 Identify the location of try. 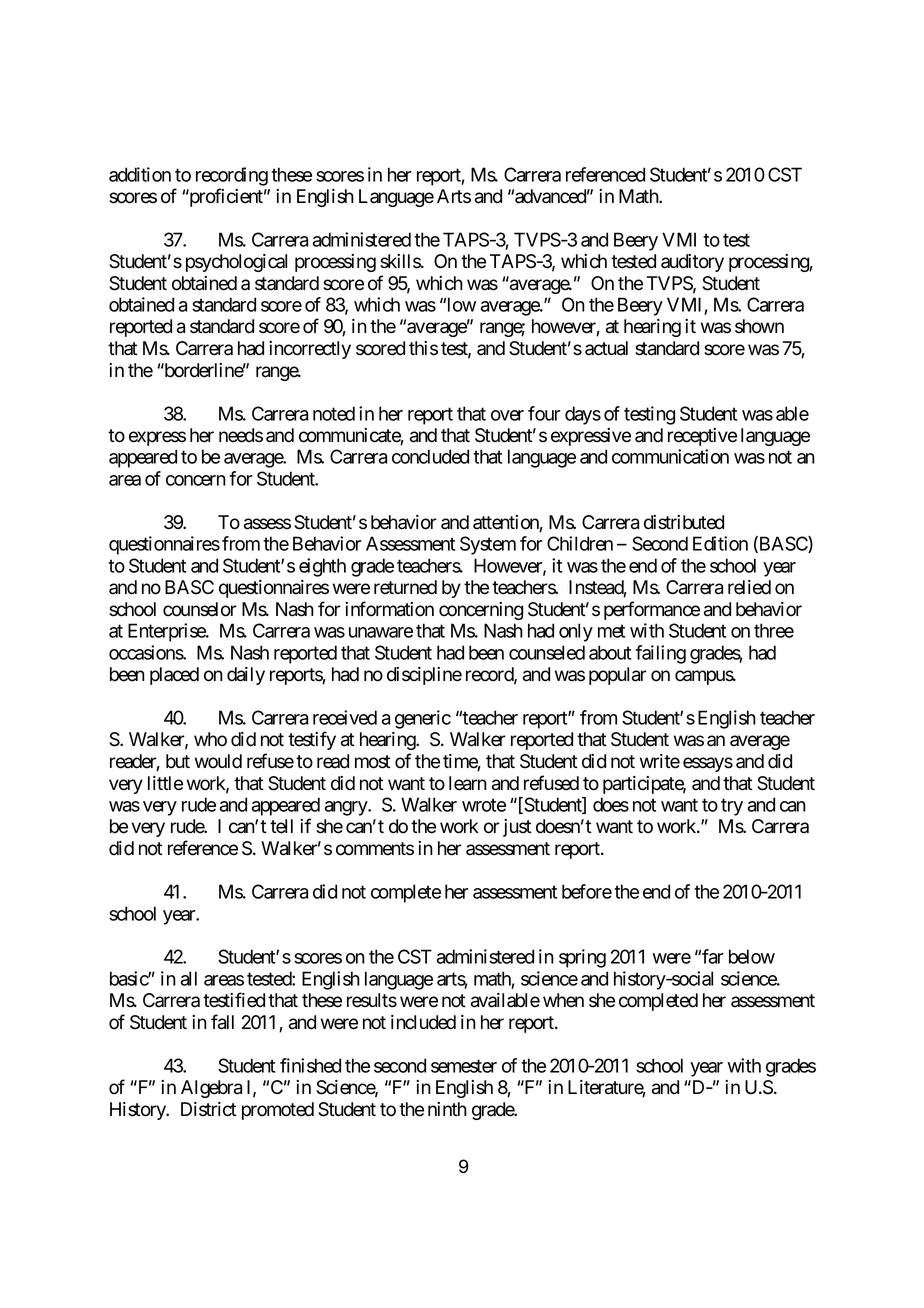
(732, 807).
